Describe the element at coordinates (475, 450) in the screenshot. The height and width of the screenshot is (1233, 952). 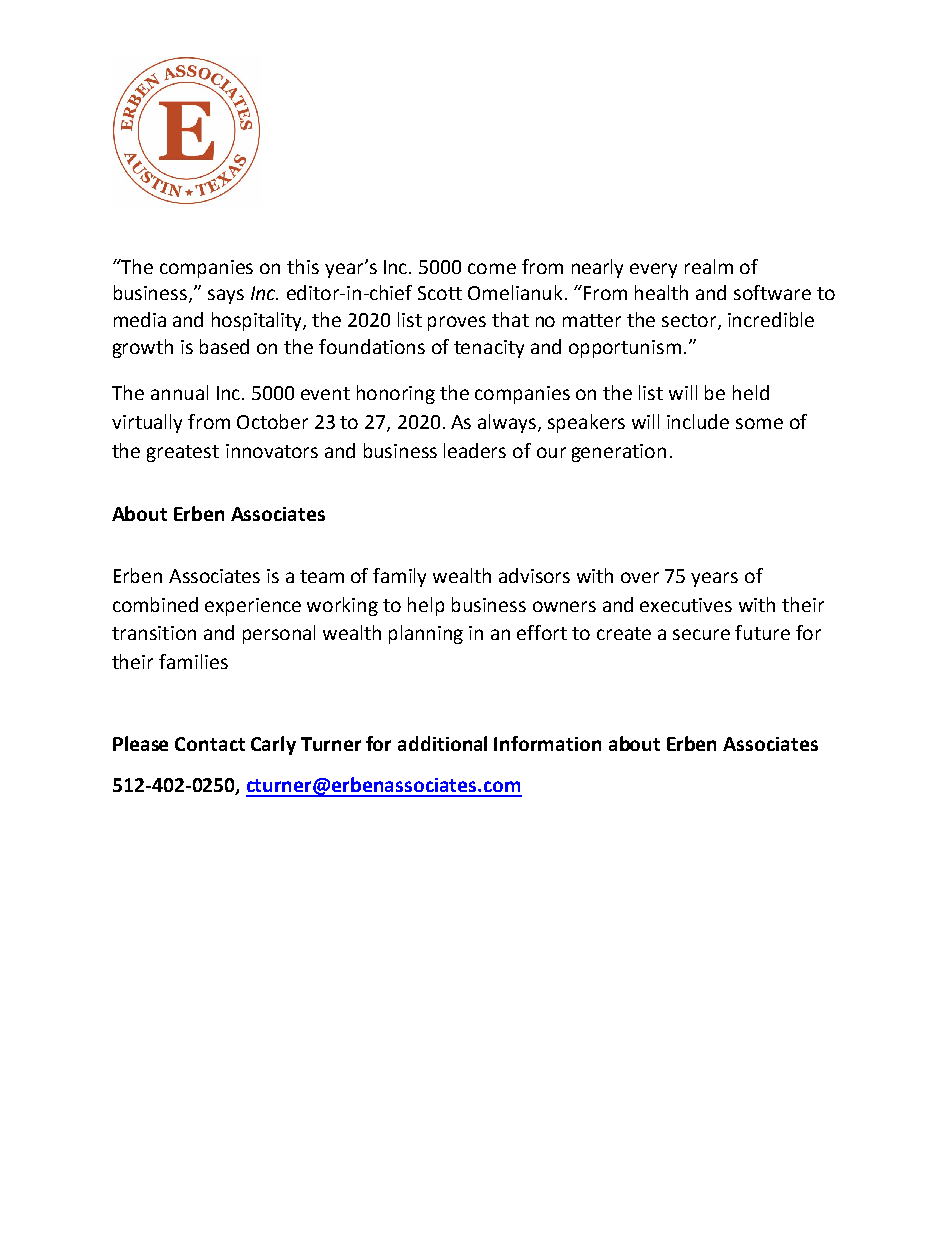
I see `leaders` at that location.
